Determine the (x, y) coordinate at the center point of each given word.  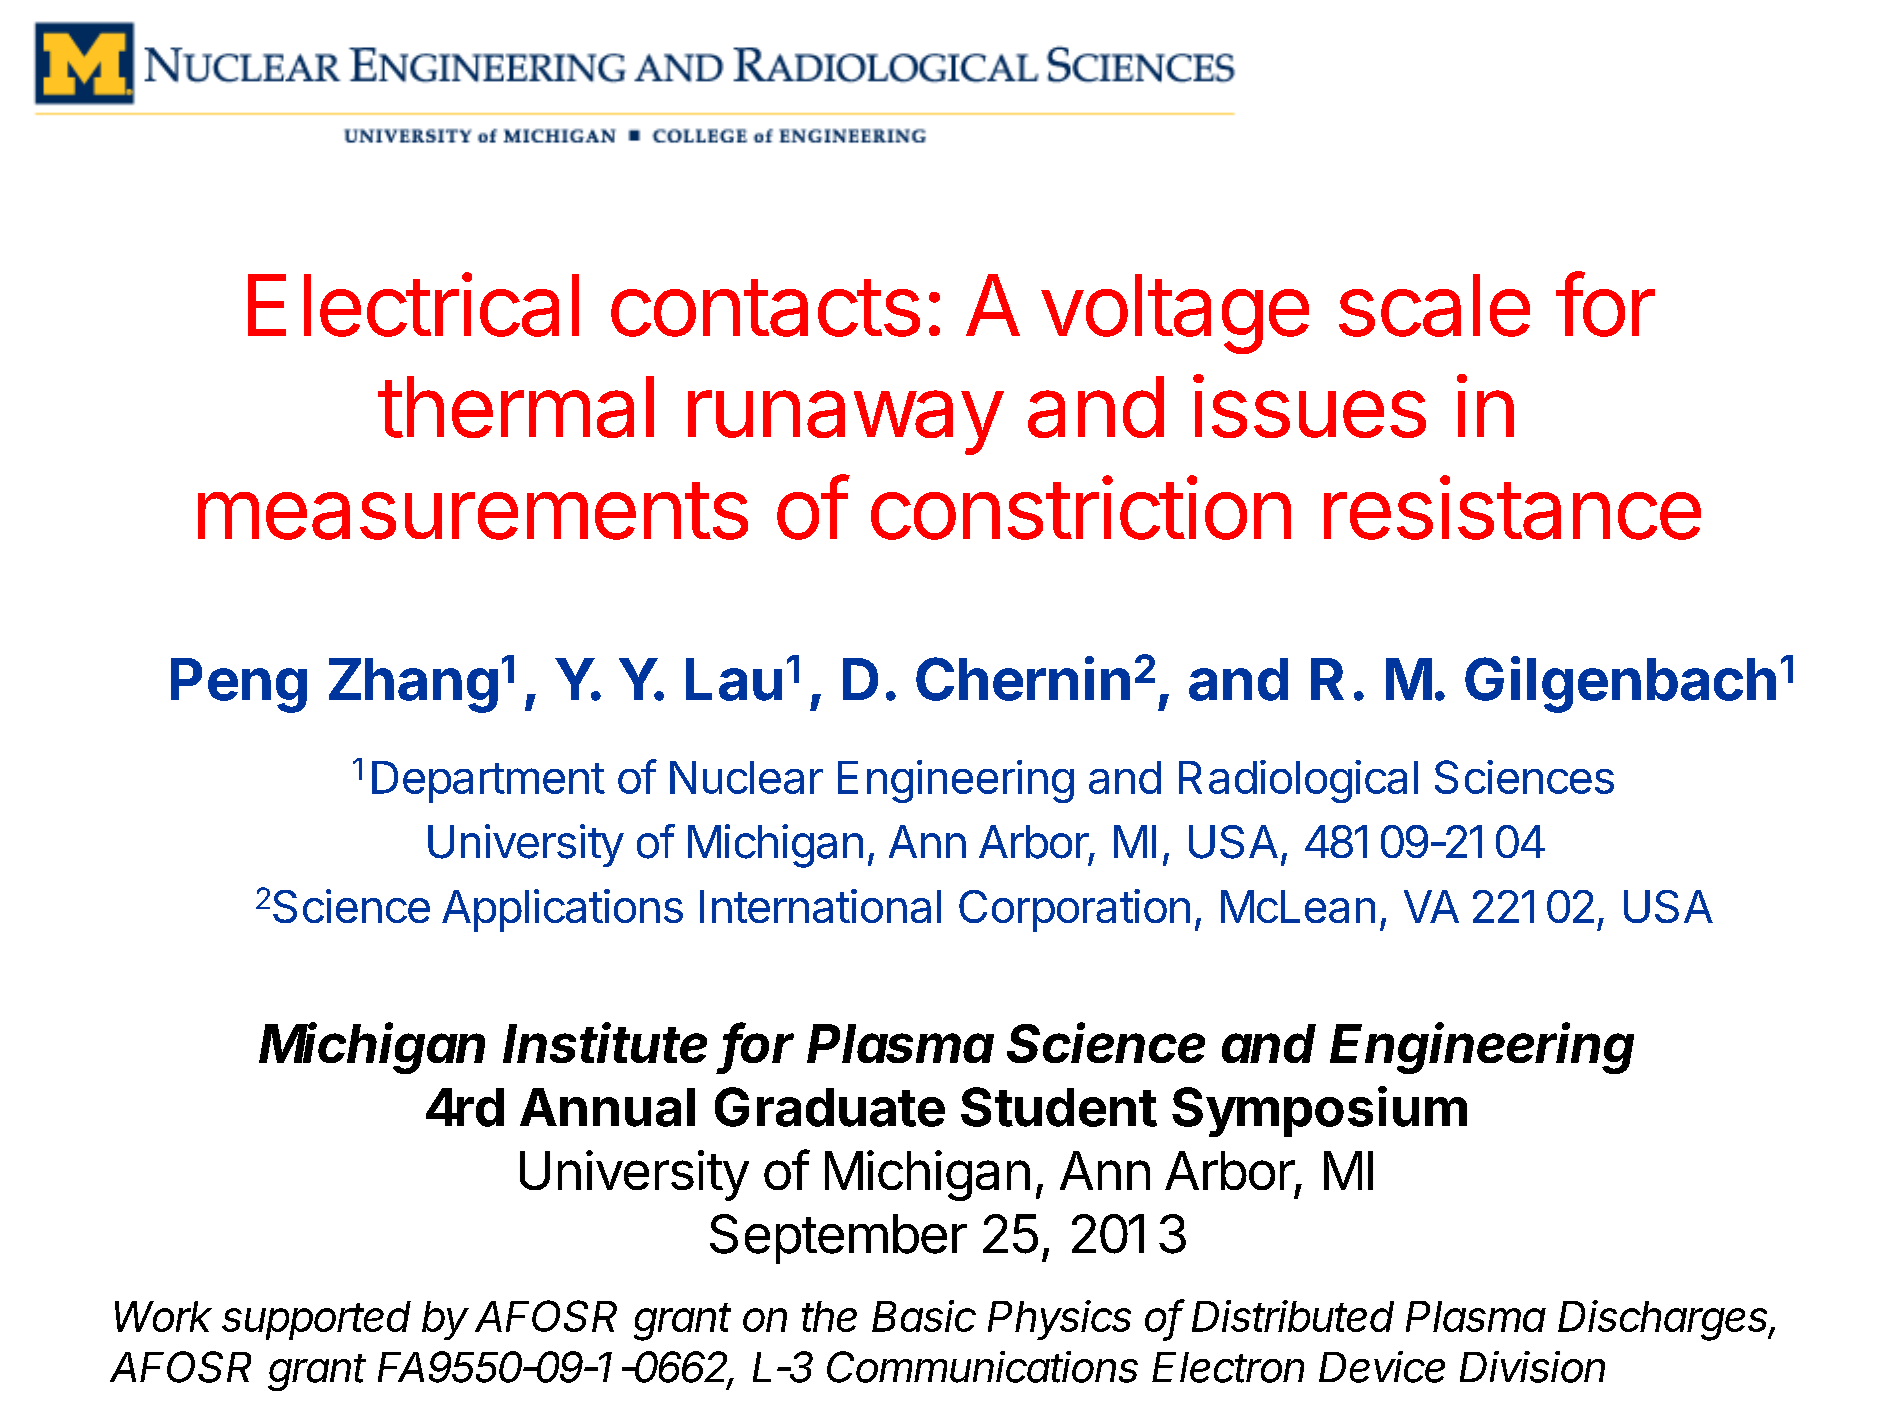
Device (1382, 1367)
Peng (239, 685)
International (820, 906)
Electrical (413, 305)
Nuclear (746, 777)
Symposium (1319, 1111)
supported (316, 1320)
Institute (605, 1042)
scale (1434, 305)
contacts (765, 308)
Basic (924, 1316)
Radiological (1298, 781)
